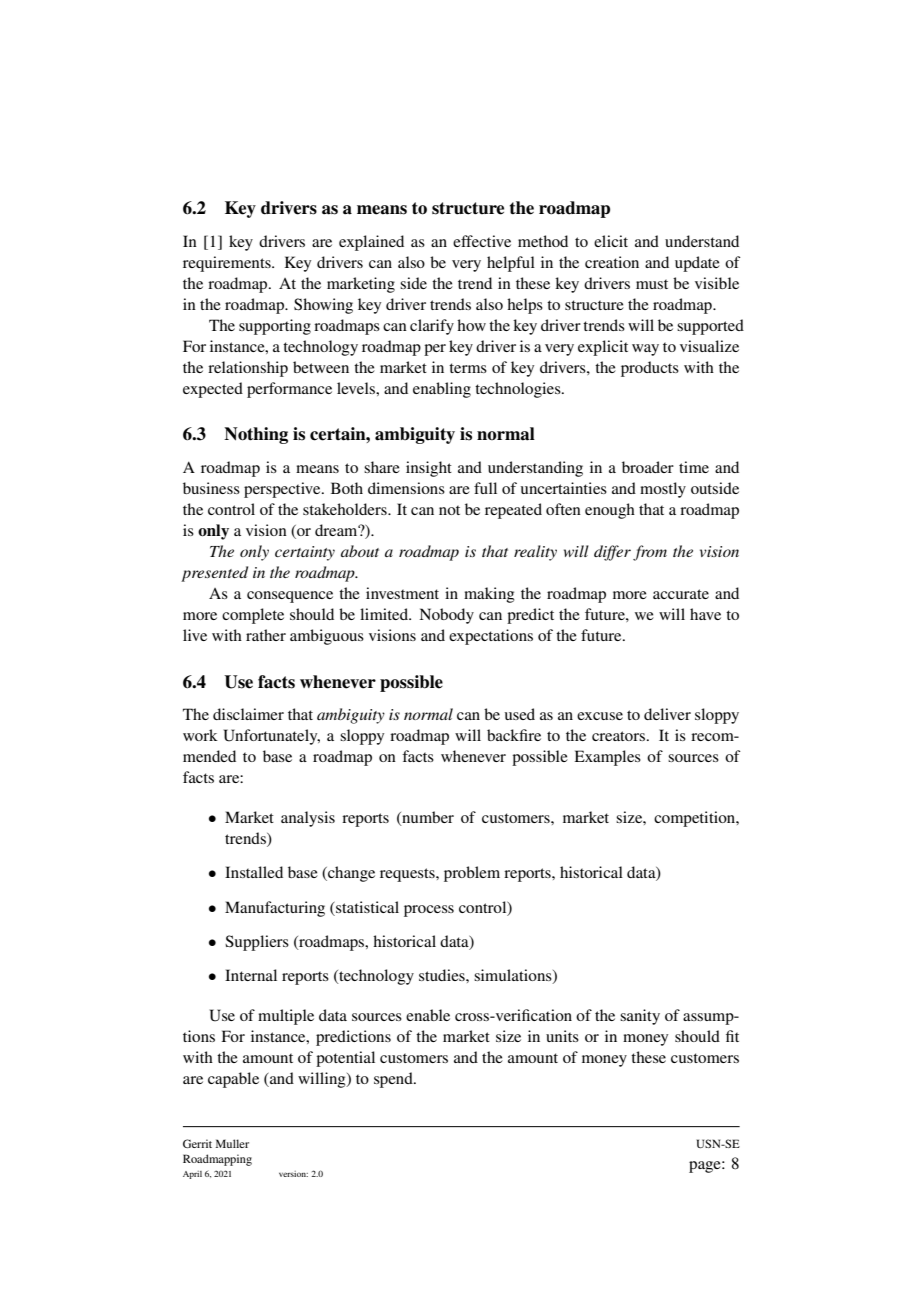 The image size is (924, 1308). I want to click on disclaimer, so click(248, 714).
